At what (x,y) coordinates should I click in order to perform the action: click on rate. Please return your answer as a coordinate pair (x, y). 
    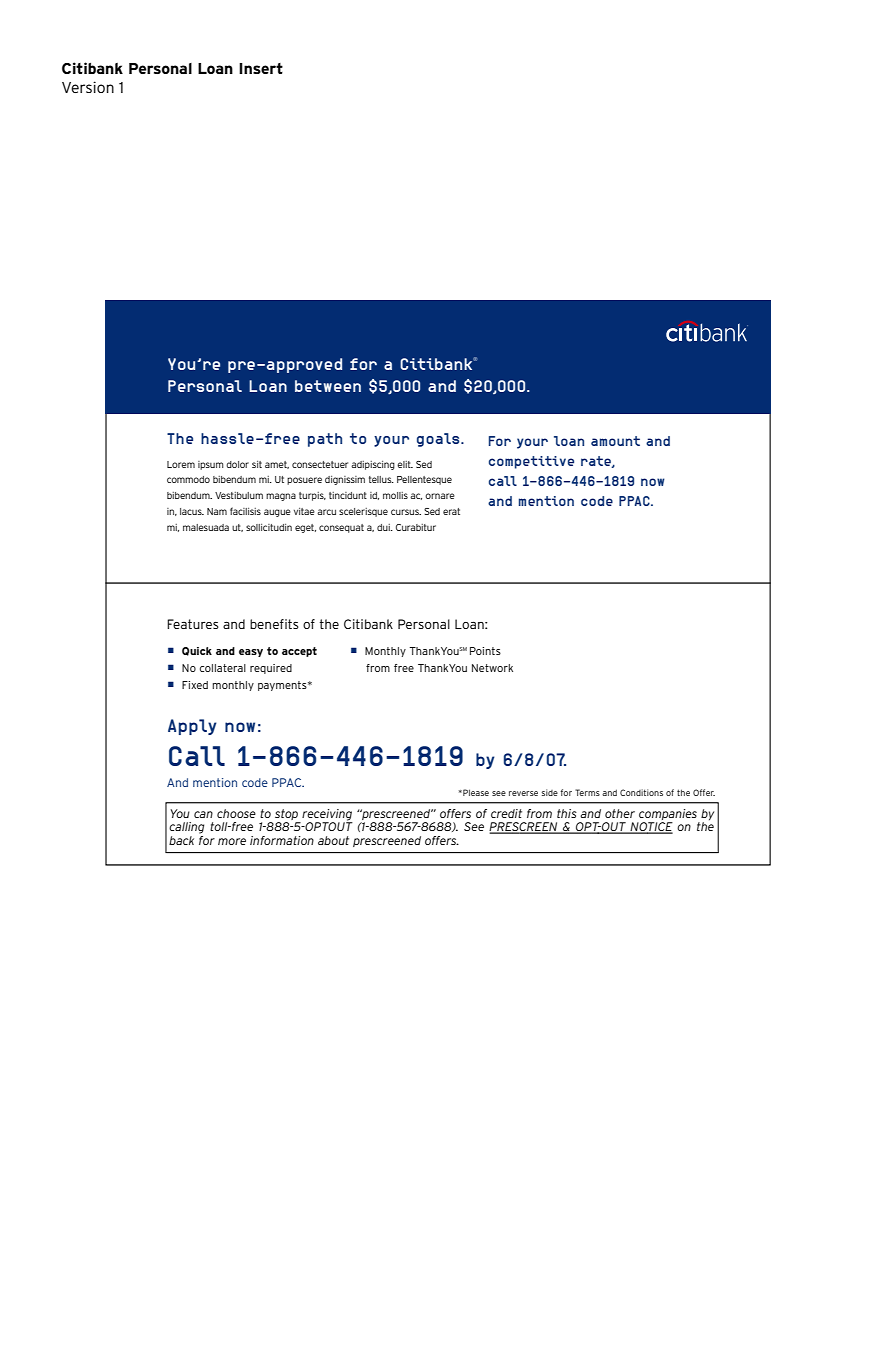
    Looking at the image, I should click on (597, 462).
